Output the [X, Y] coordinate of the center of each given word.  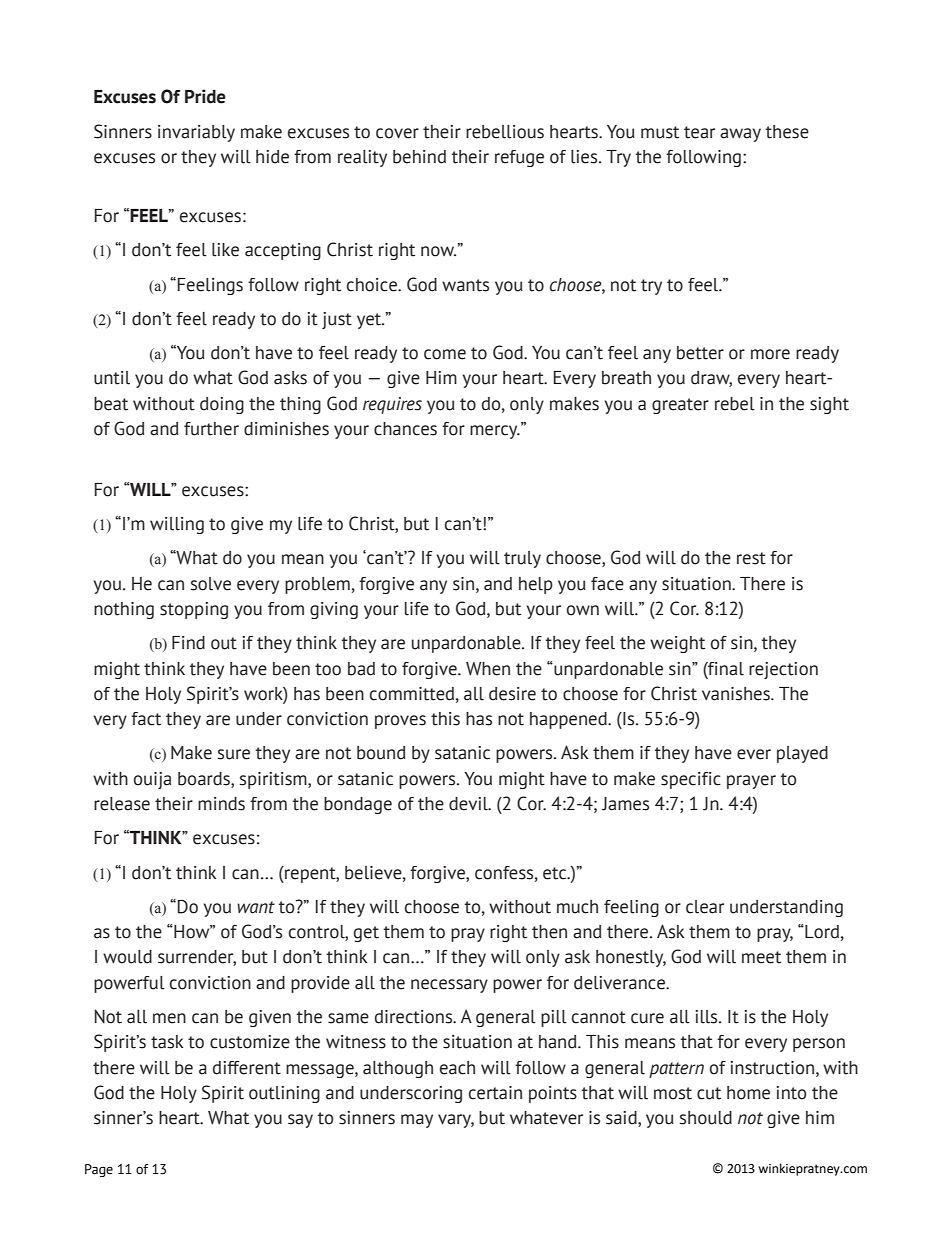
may [417, 1121]
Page [99, 1170]
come [445, 354]
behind [419, 157]
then [549, 932]
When [488, 669]
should [706, 1118]
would [127, 957]
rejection [783, 670]
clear [705, 907]
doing [222, 405]
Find [188, 643]
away [740, 135]
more [770, 354]
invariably [196, 133]
